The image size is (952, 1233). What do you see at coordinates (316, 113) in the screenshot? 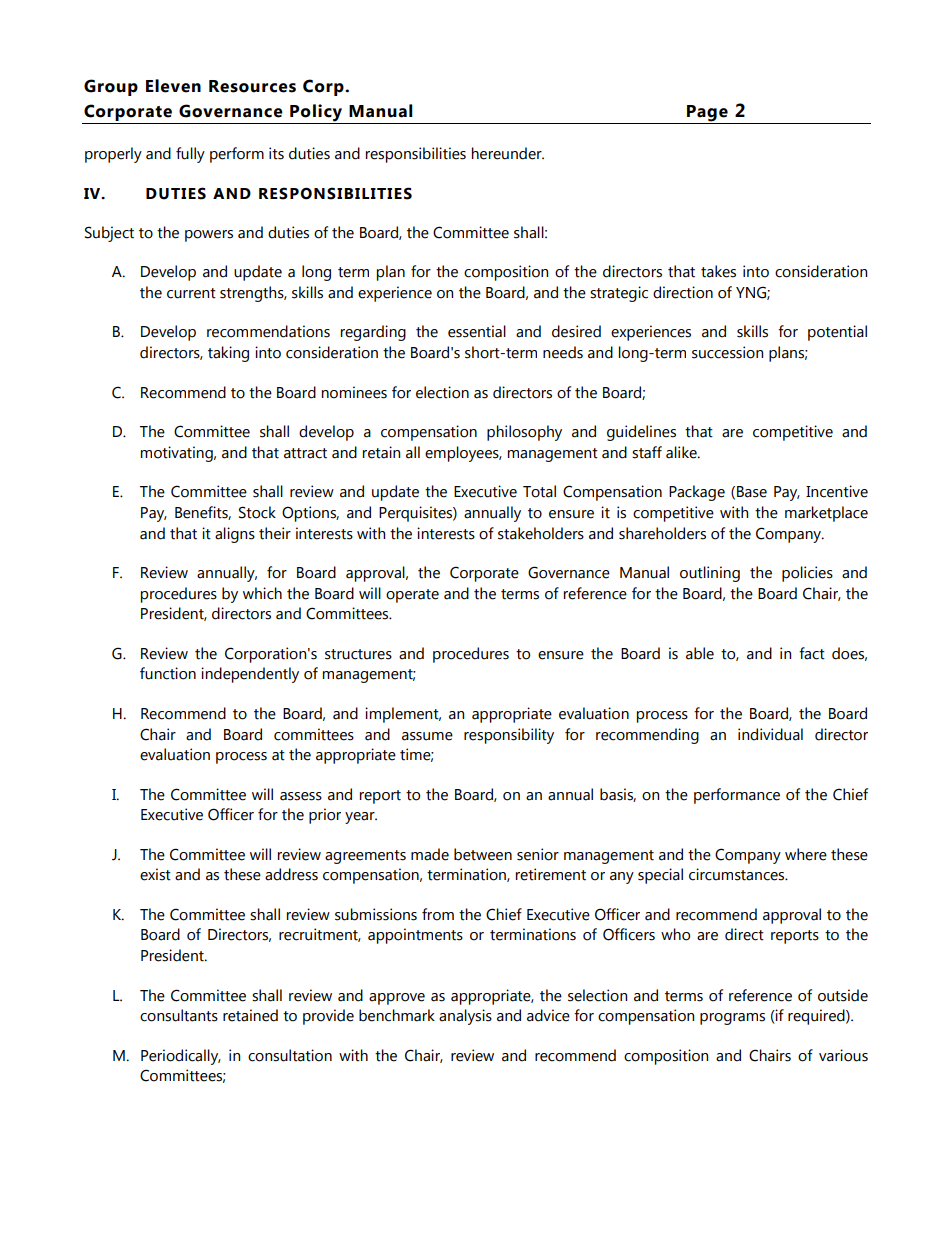
I see `Policy` at bounding box center [316, 113].
